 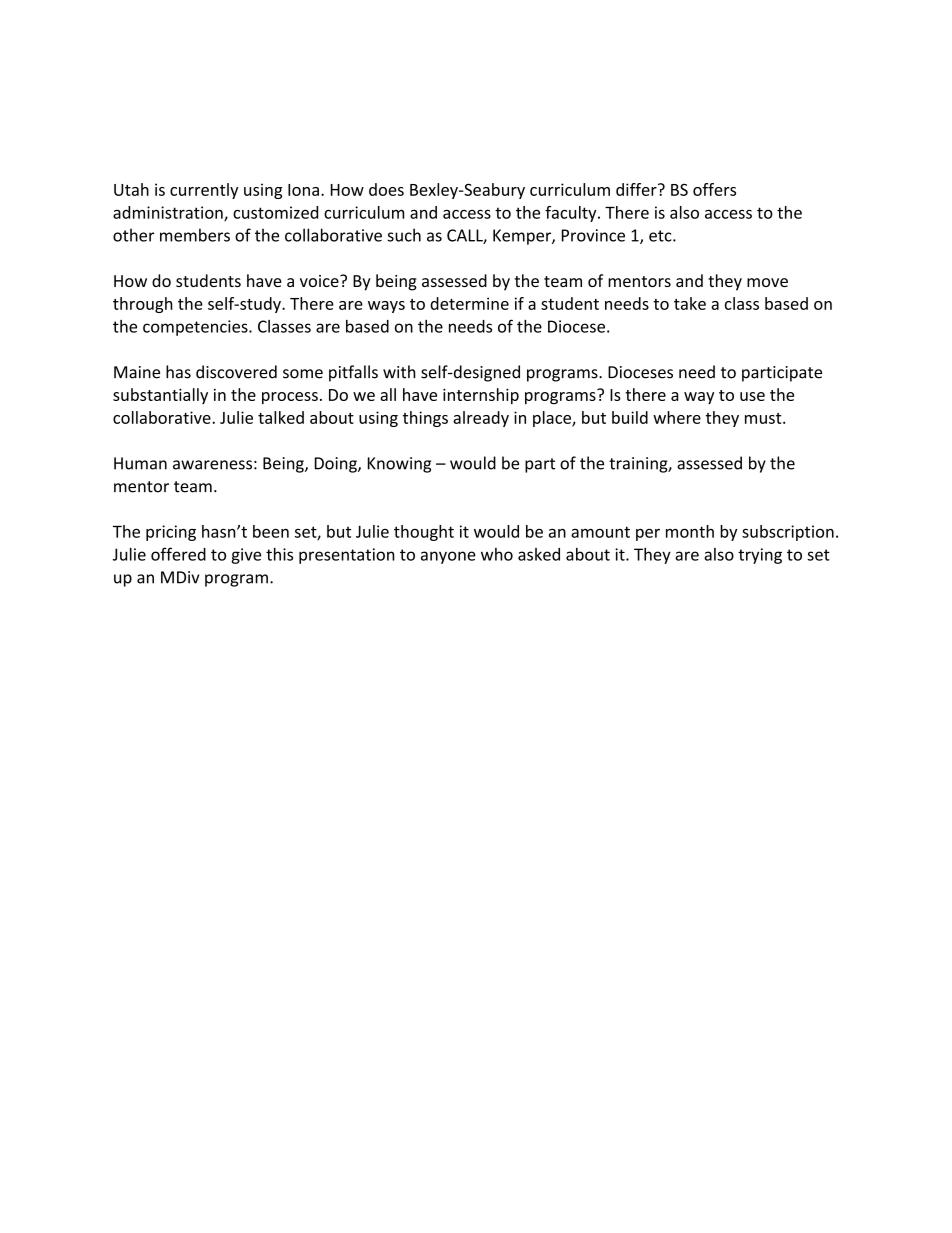 I want to click on offered, so click(x=178, y=554).
